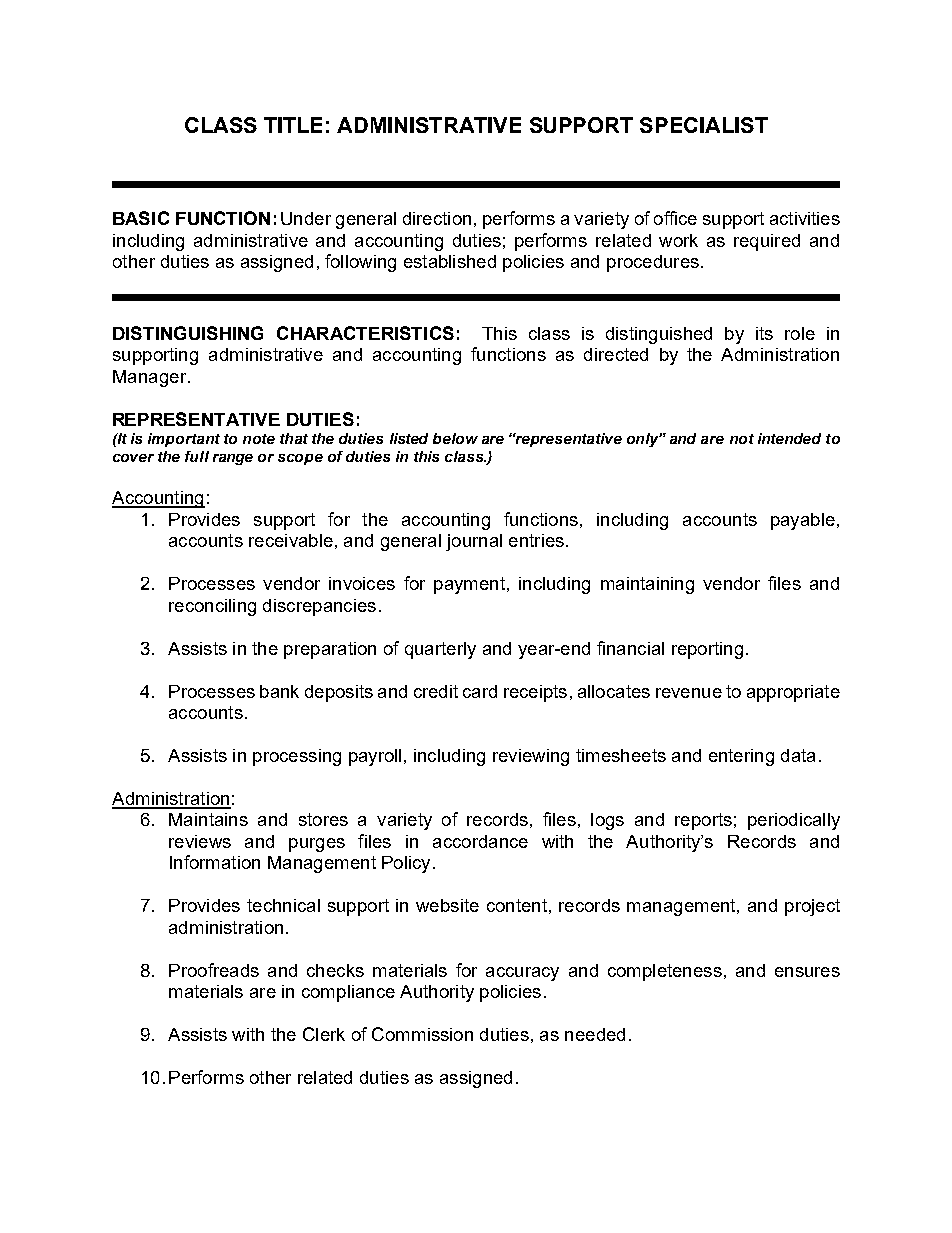 This screenshot has width=952, height=1233. Describe the element at coordinates (184, 440) in the screenshot. I see `important` at that location.
